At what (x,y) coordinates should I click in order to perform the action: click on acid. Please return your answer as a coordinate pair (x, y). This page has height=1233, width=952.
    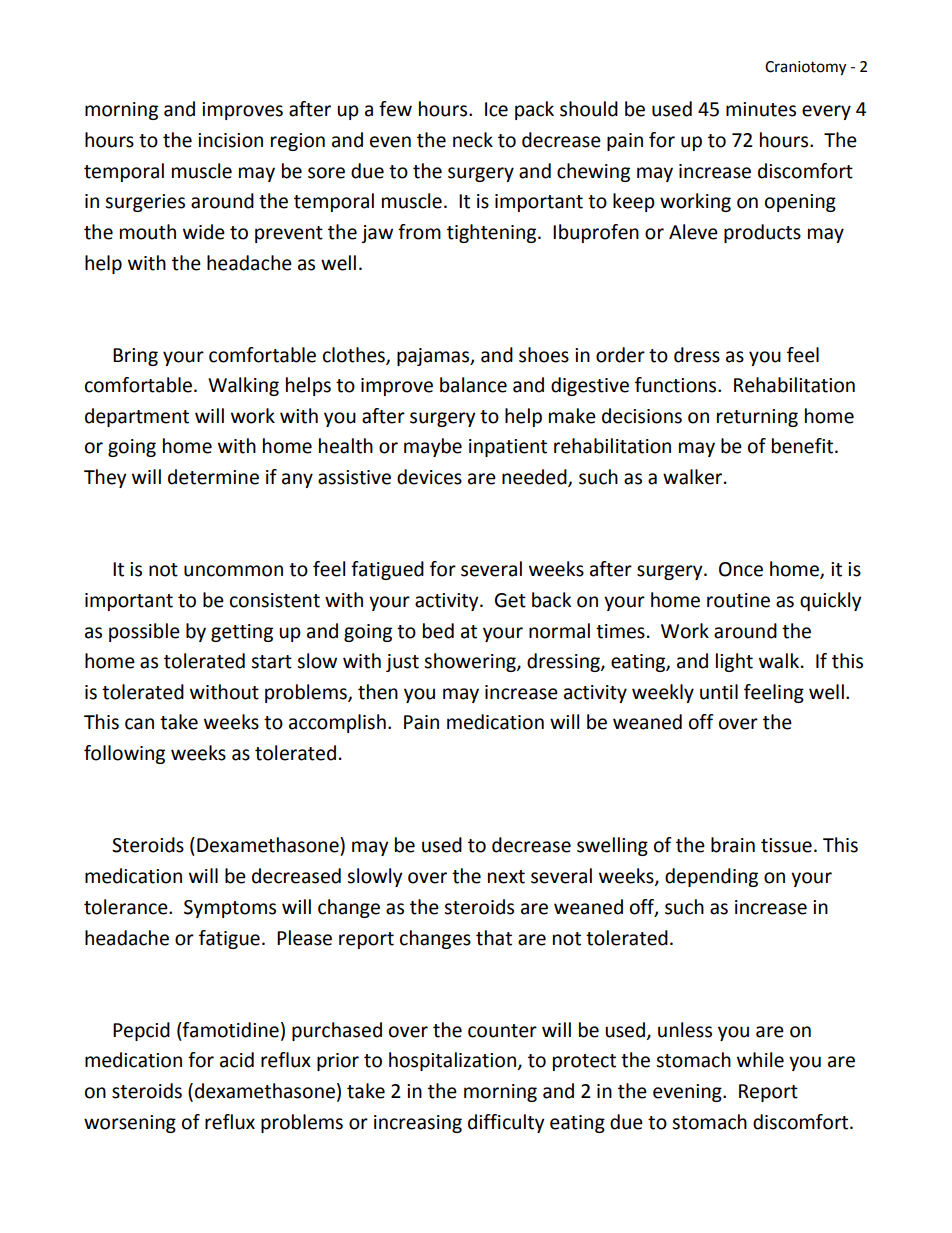
    Looking at the image, I should click on (237, 1060).
